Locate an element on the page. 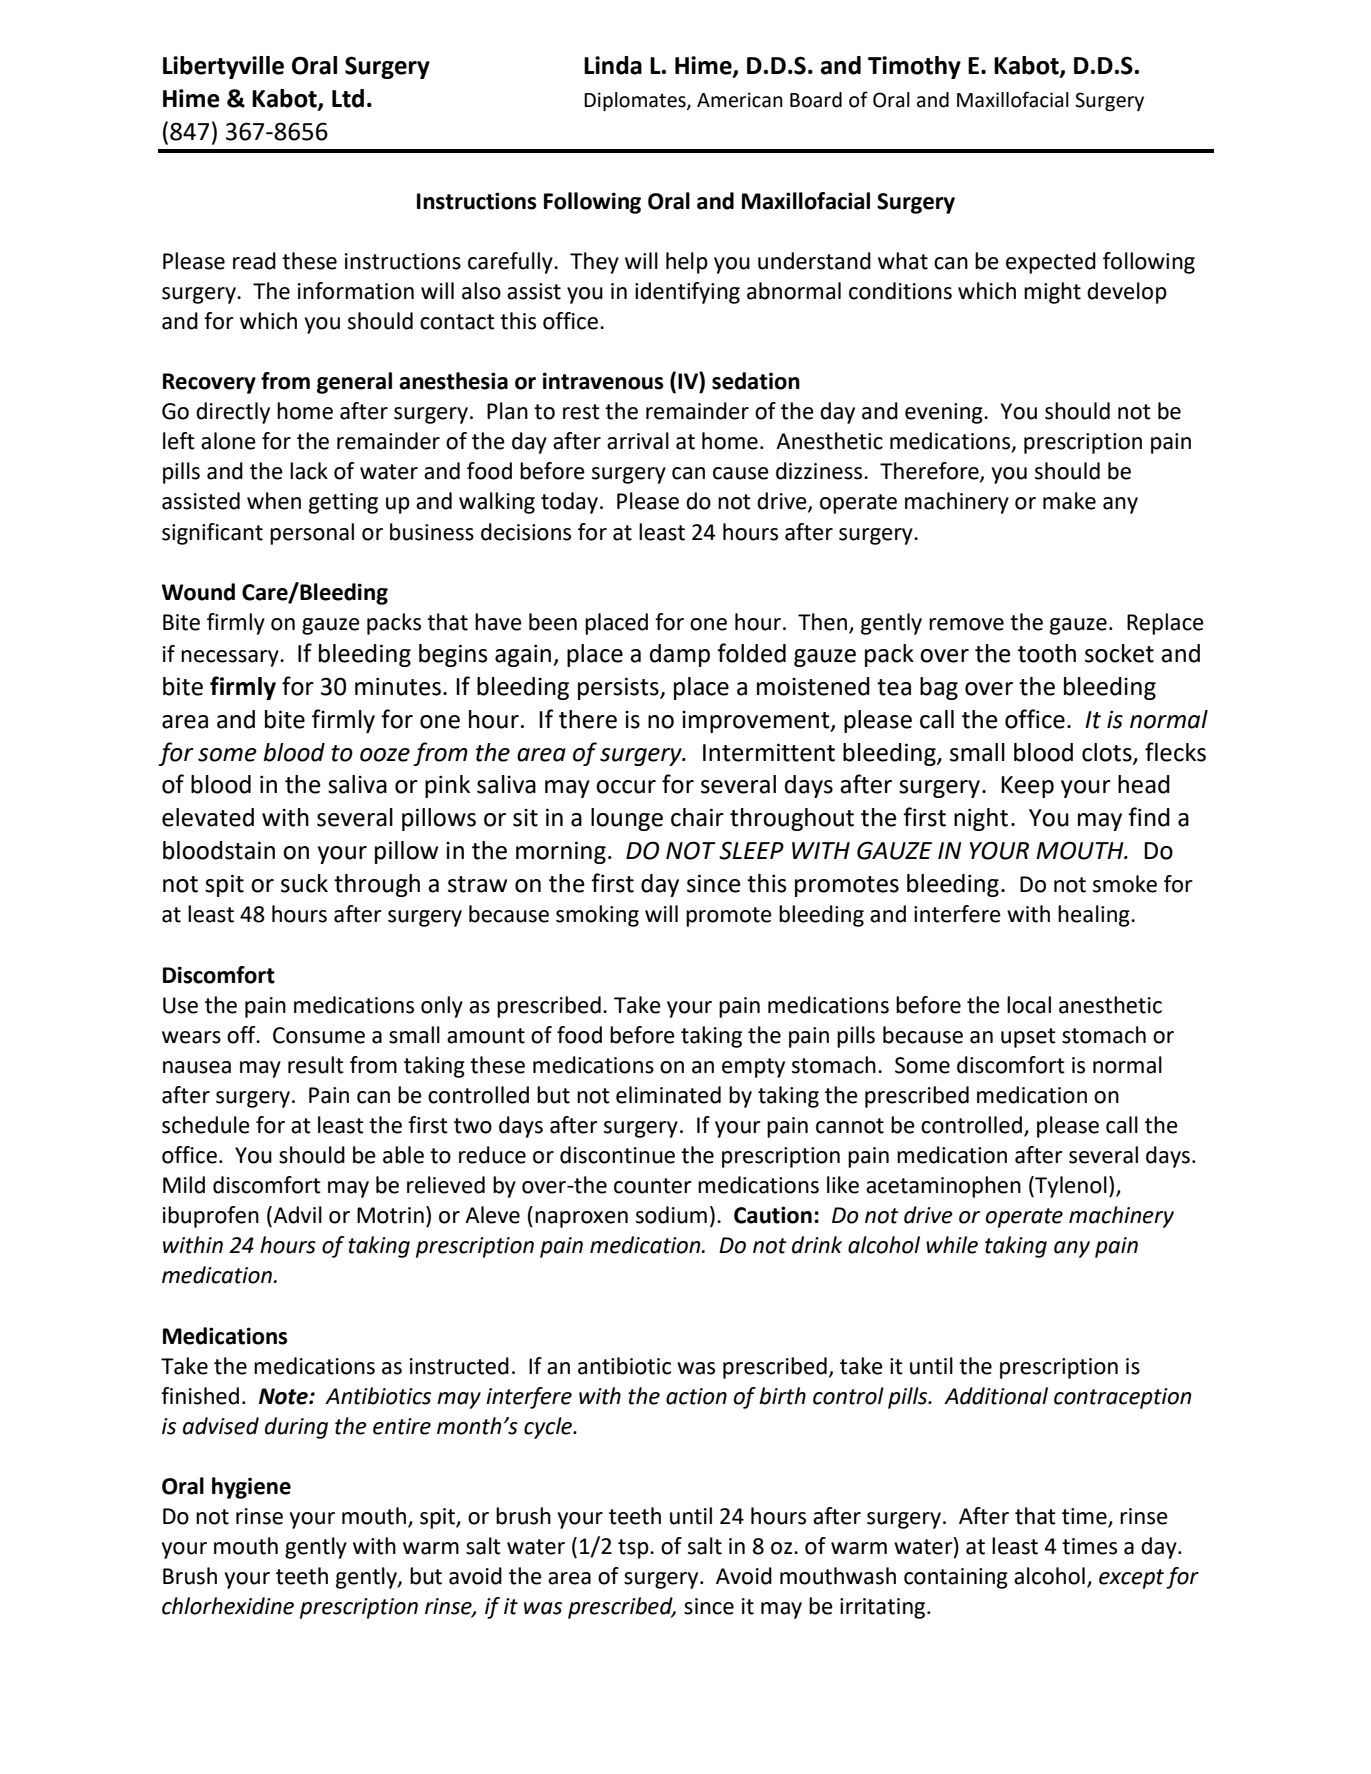 This page has height=1774, width=1371. American is located at coordinates (740, 100).
